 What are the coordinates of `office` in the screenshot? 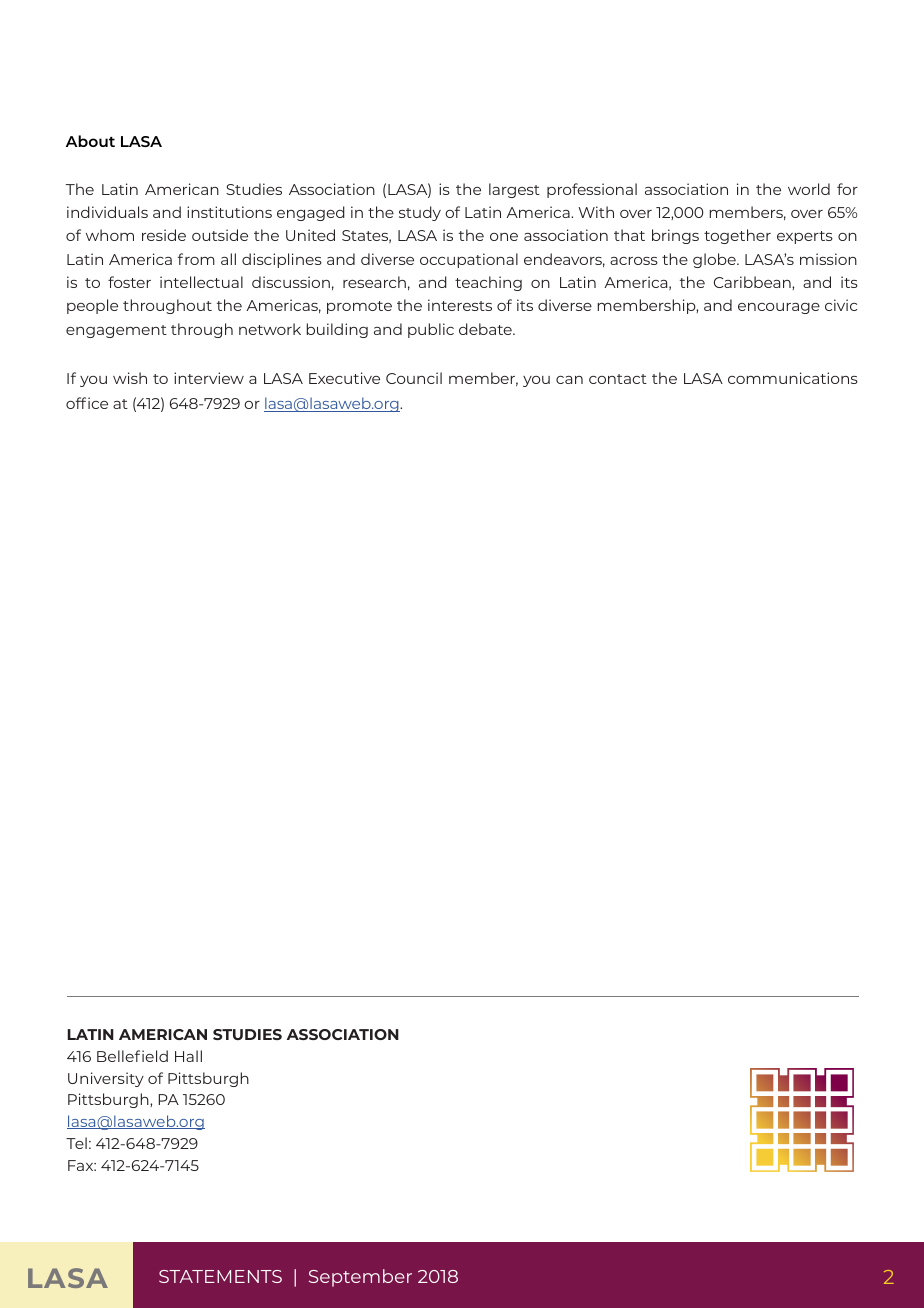 It's located at (87, 403).
